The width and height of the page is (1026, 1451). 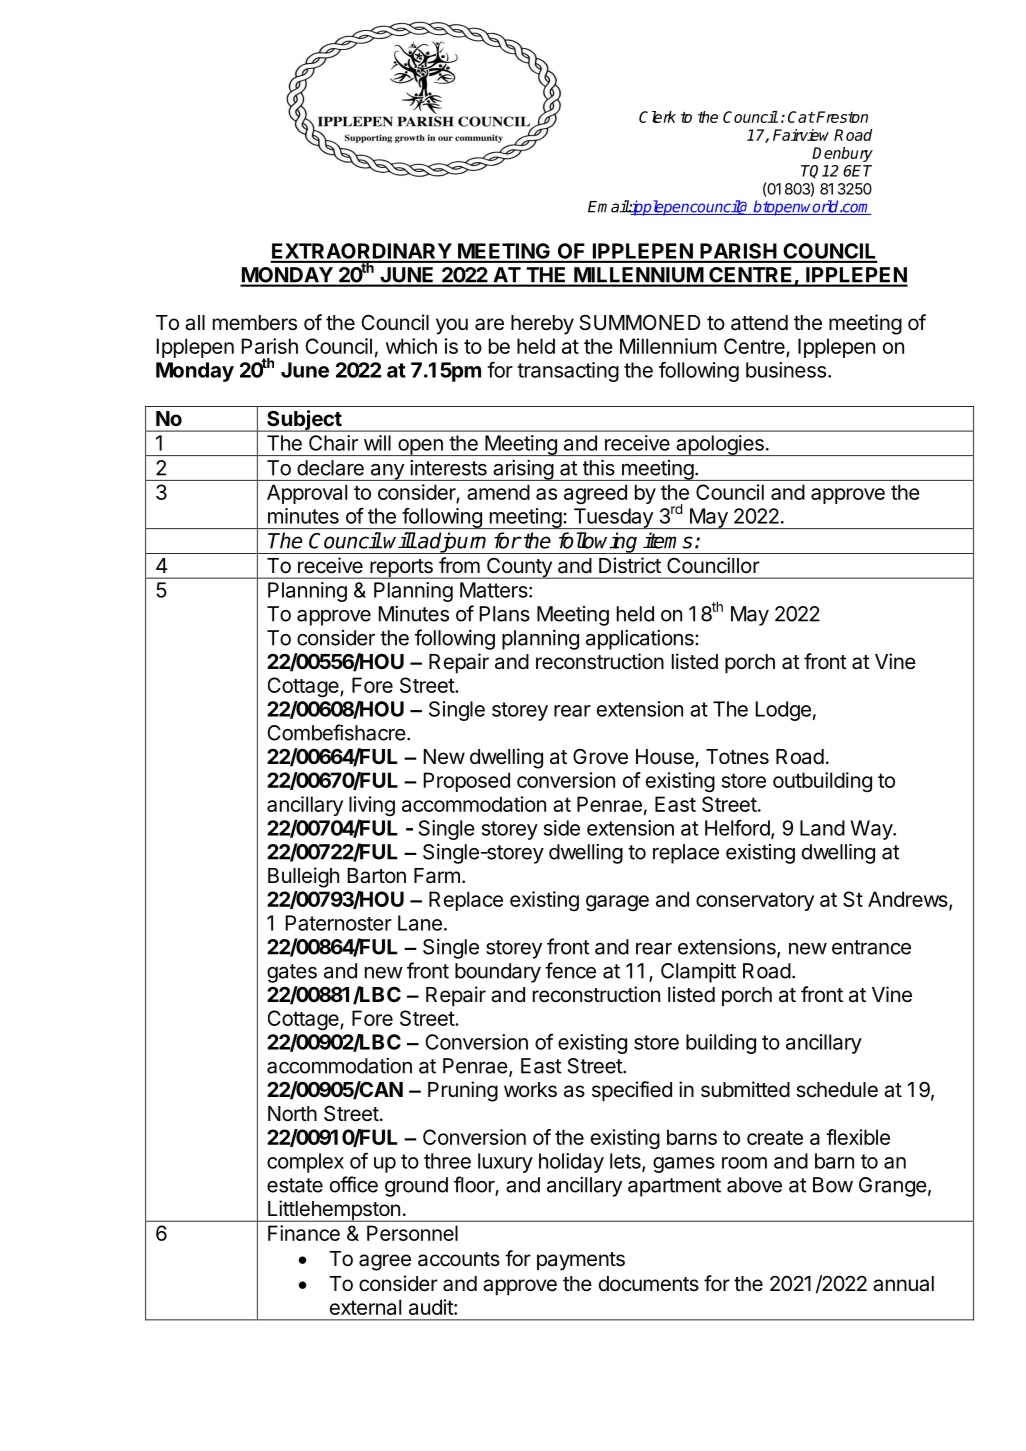 What do you see at coordinates (657, 117) in the page?
I see `Clerk` at bounding box center [657, 117].
